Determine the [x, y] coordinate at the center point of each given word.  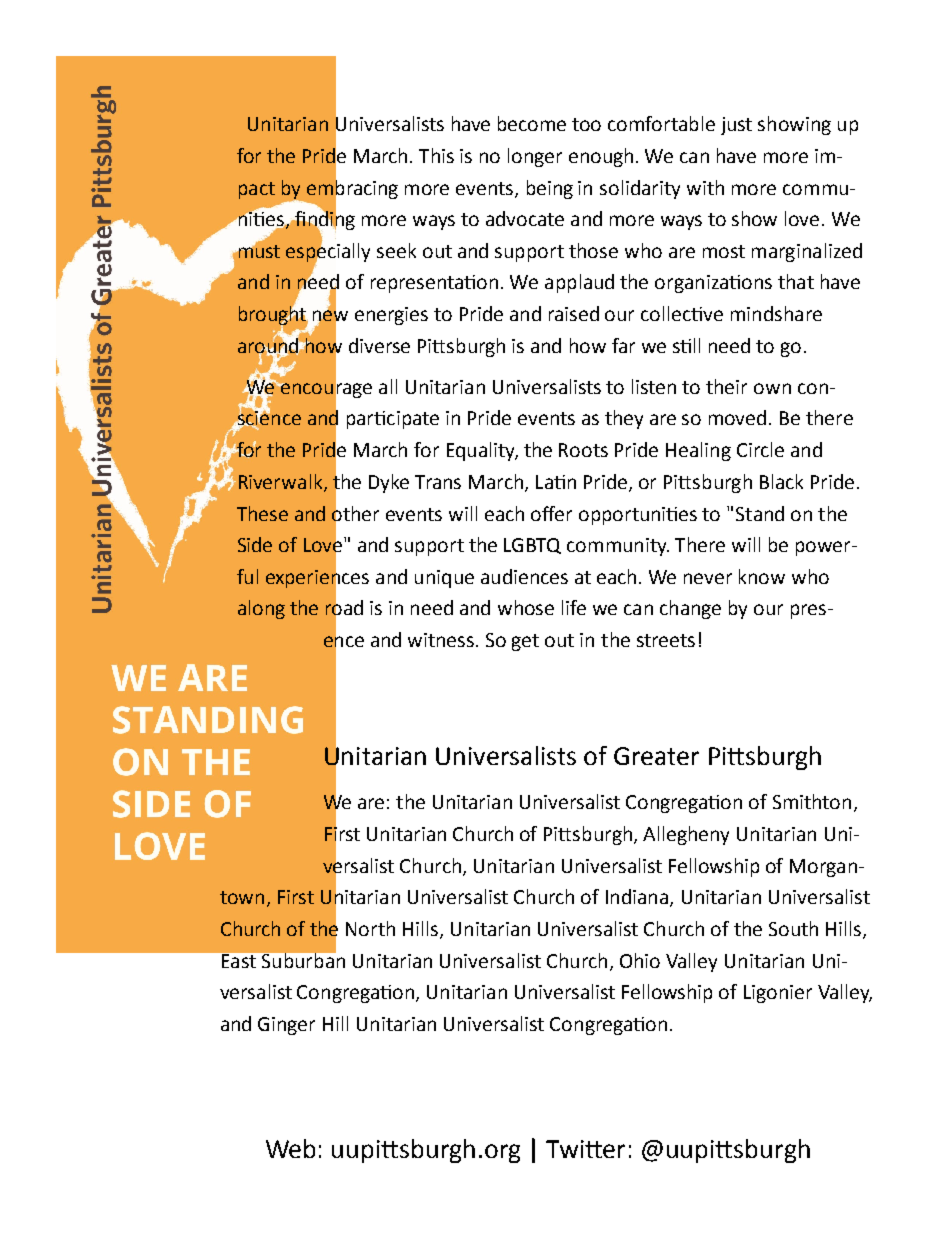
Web [290, 1148]
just [736, 126]
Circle [760, 449]
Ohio [640, 960]
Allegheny [686, 835]
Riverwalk [282, 482]
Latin [556, 482]
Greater [656, 756]
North [370, 928]
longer [535, 157]
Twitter [585, 1149]
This [436, 155]
